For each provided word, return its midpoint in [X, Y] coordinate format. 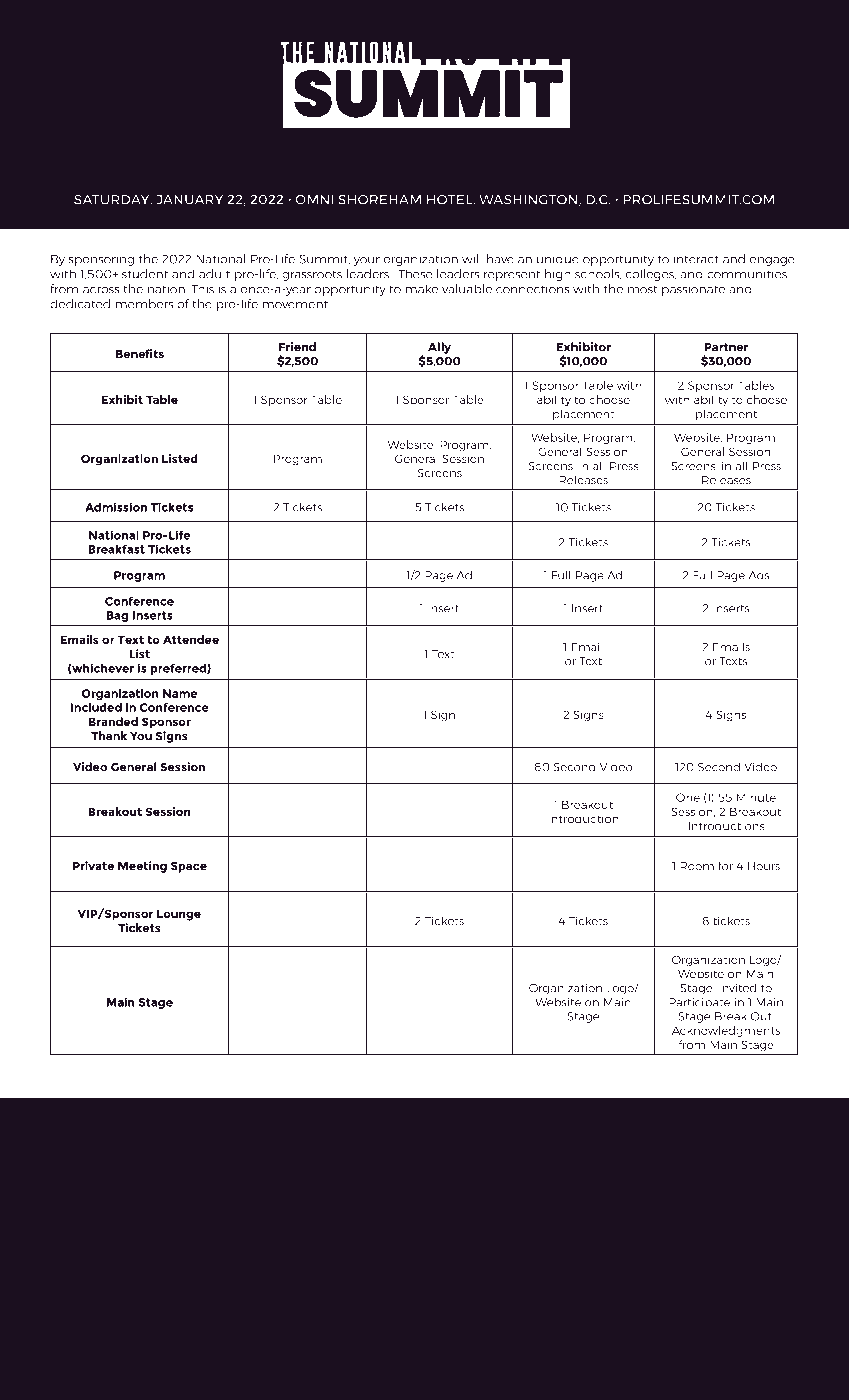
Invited [737, 988]
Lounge [179, 915]
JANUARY [189, 200]
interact [696, 259]
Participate [699, 1003]
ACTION [428, 171]
